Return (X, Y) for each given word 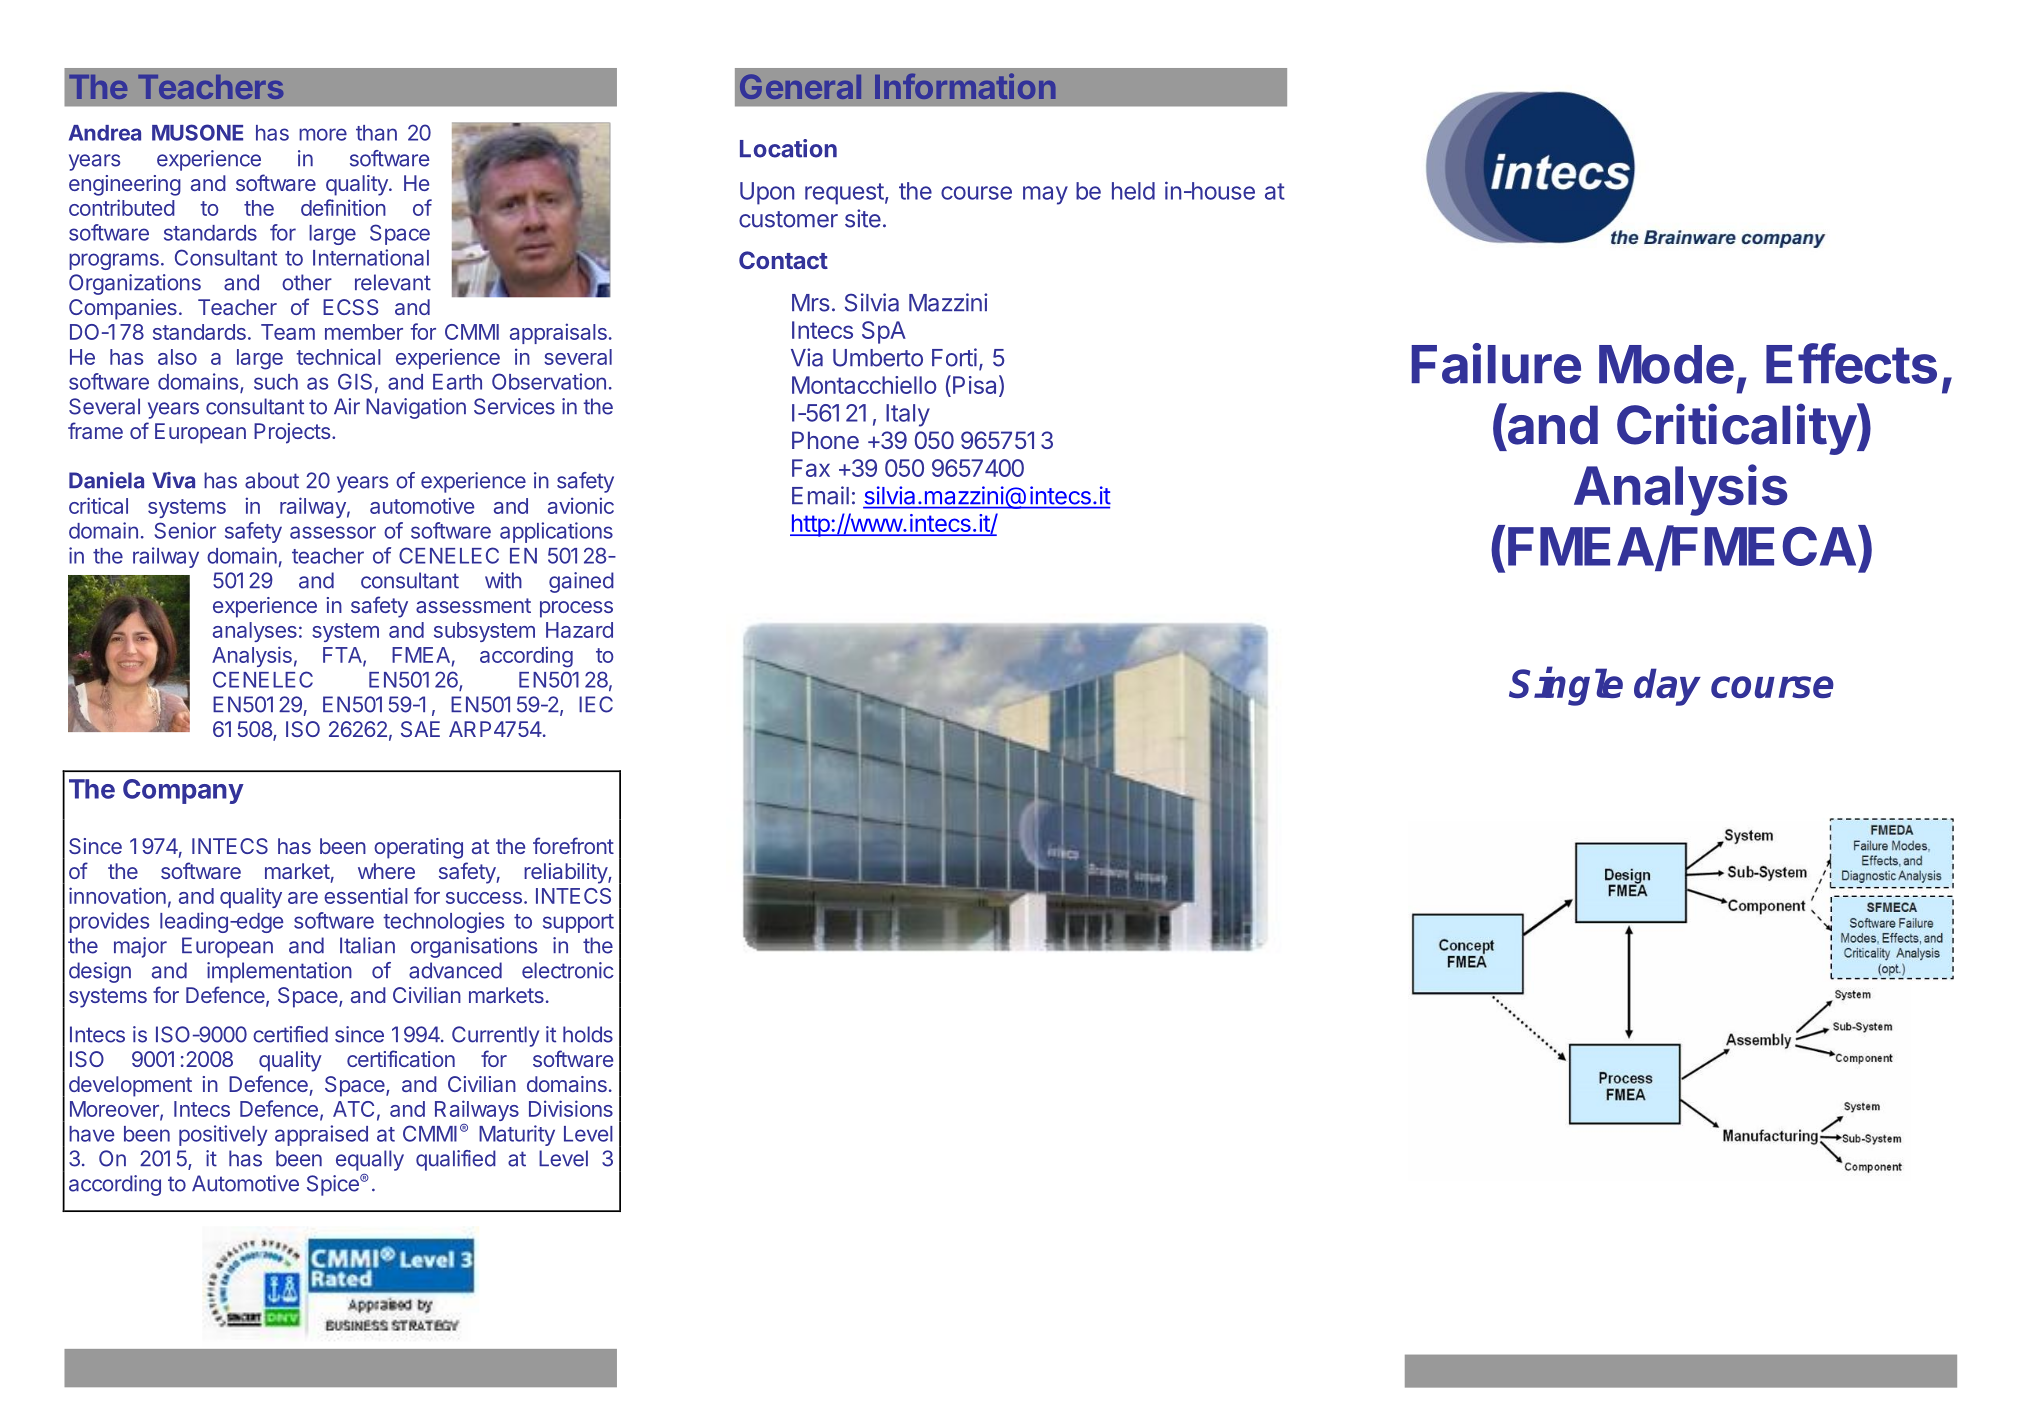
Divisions (571, 1108)
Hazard (579, 630)
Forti (954, 357)
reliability (566, 873)
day (1667, 687)
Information (965, 86)
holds (588, 1034)
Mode (1666, 364)
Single (1566, 686)
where (386, 871)
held (1133, 191)
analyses (255, 632)
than (376, 133)
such (276, 382)
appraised (321, 1135)
